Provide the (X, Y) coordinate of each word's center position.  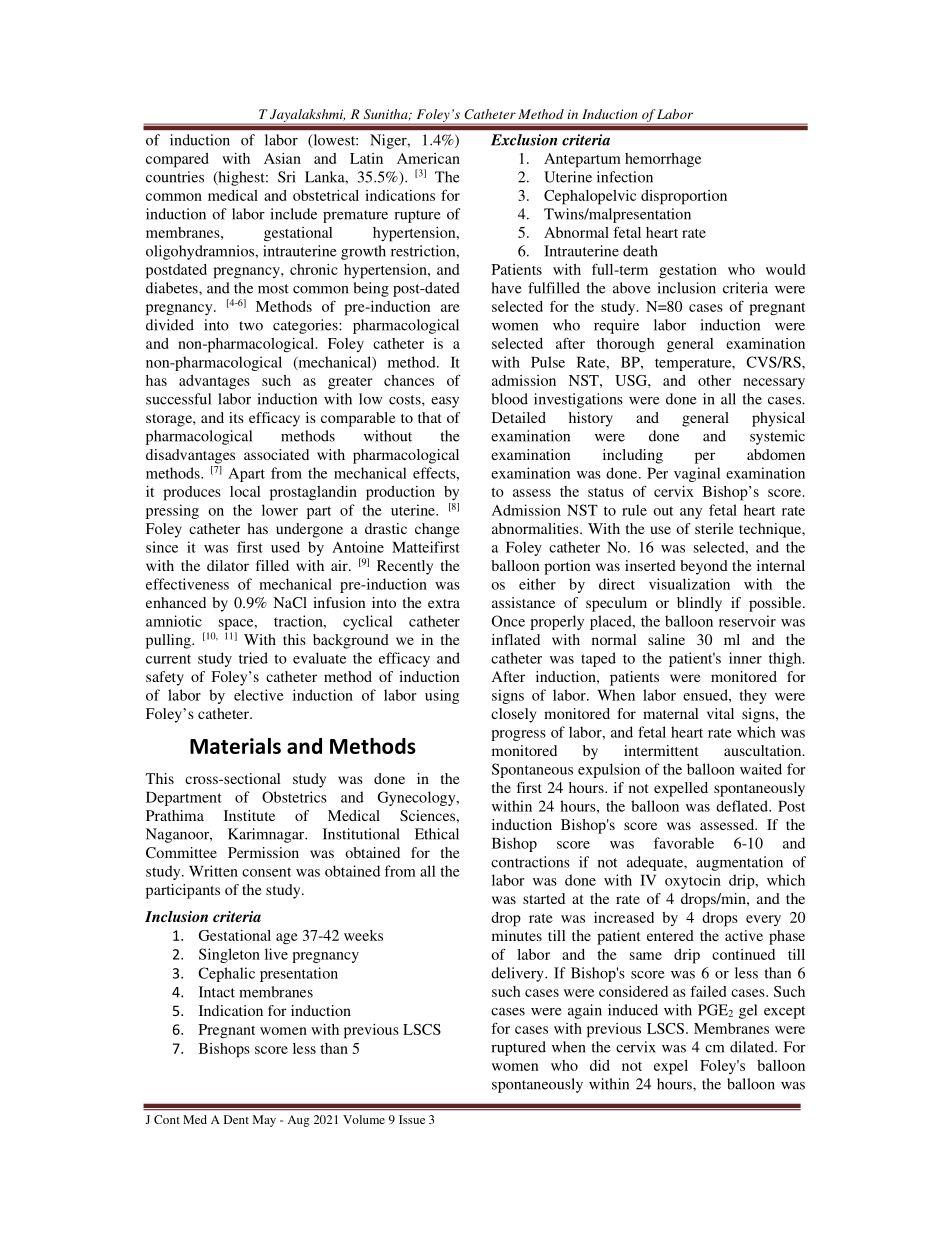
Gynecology (418, 798)
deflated (743, 806)
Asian (282, 158)
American (428, 158)
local (245, 491)
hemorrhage (663, 160)
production (400, 493)
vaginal (697, 474)
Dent (236, 1119)
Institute (249, 815)
